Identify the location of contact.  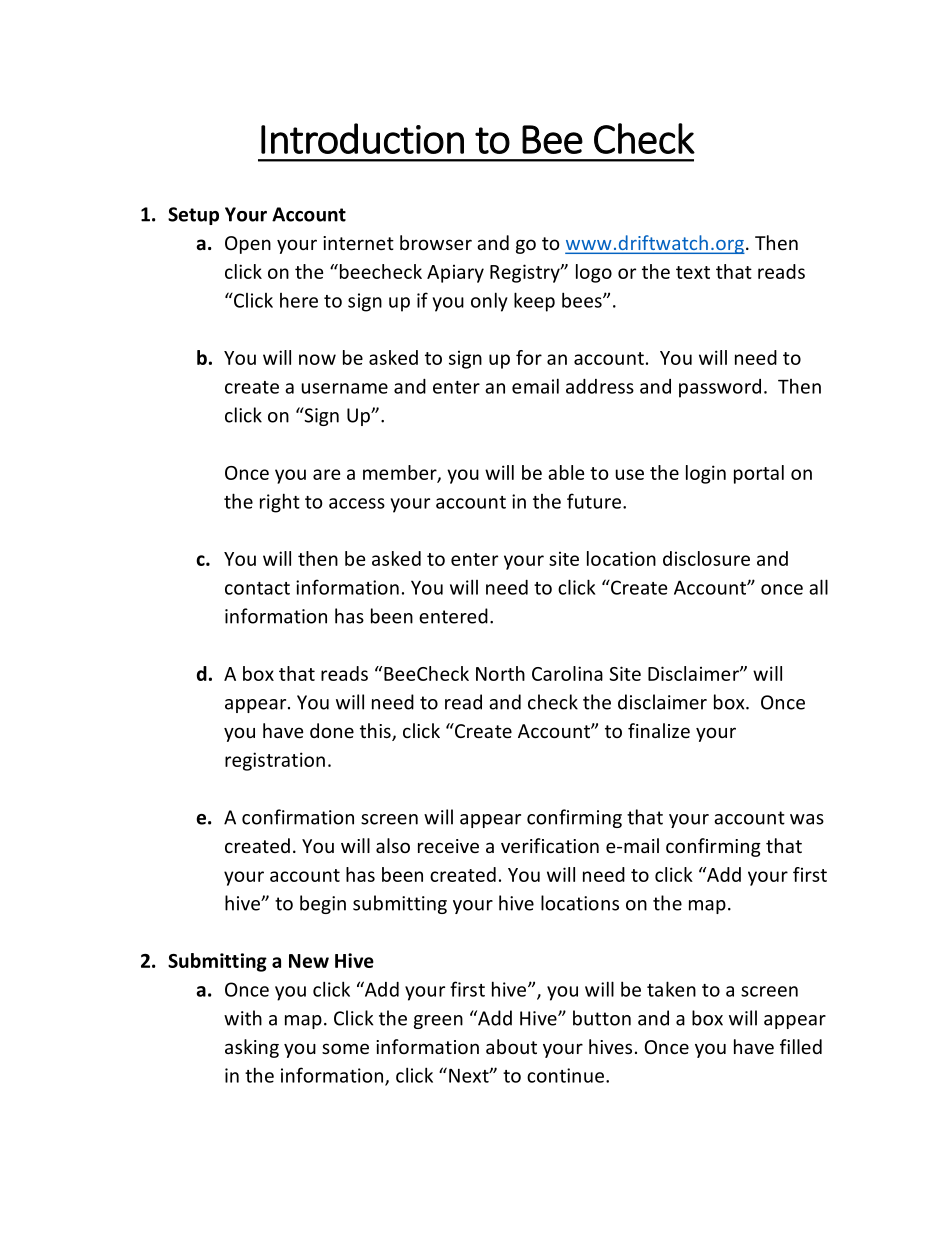
(257, 588).
